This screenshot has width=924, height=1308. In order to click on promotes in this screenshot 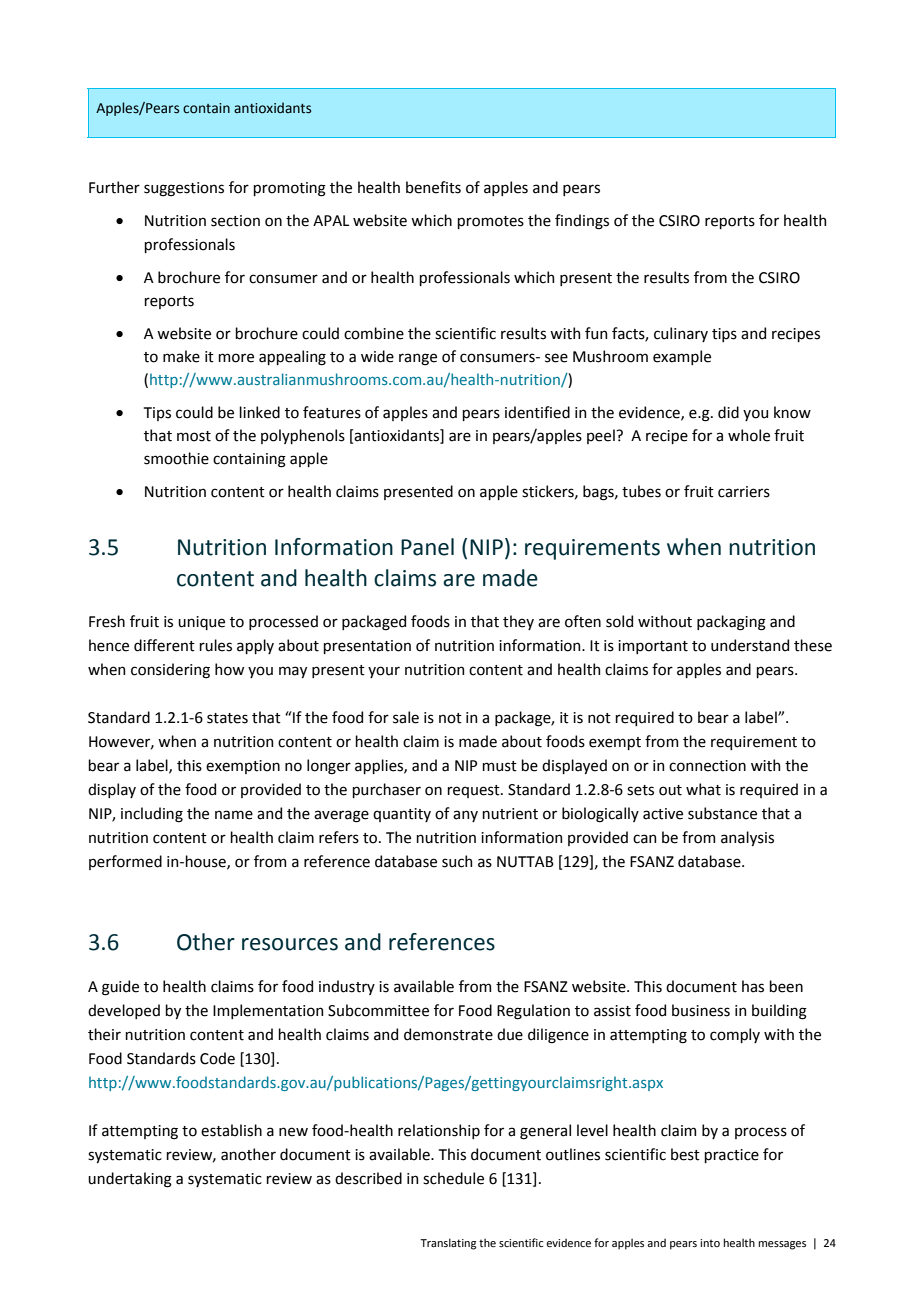, I will do `click(490, 222)`.
